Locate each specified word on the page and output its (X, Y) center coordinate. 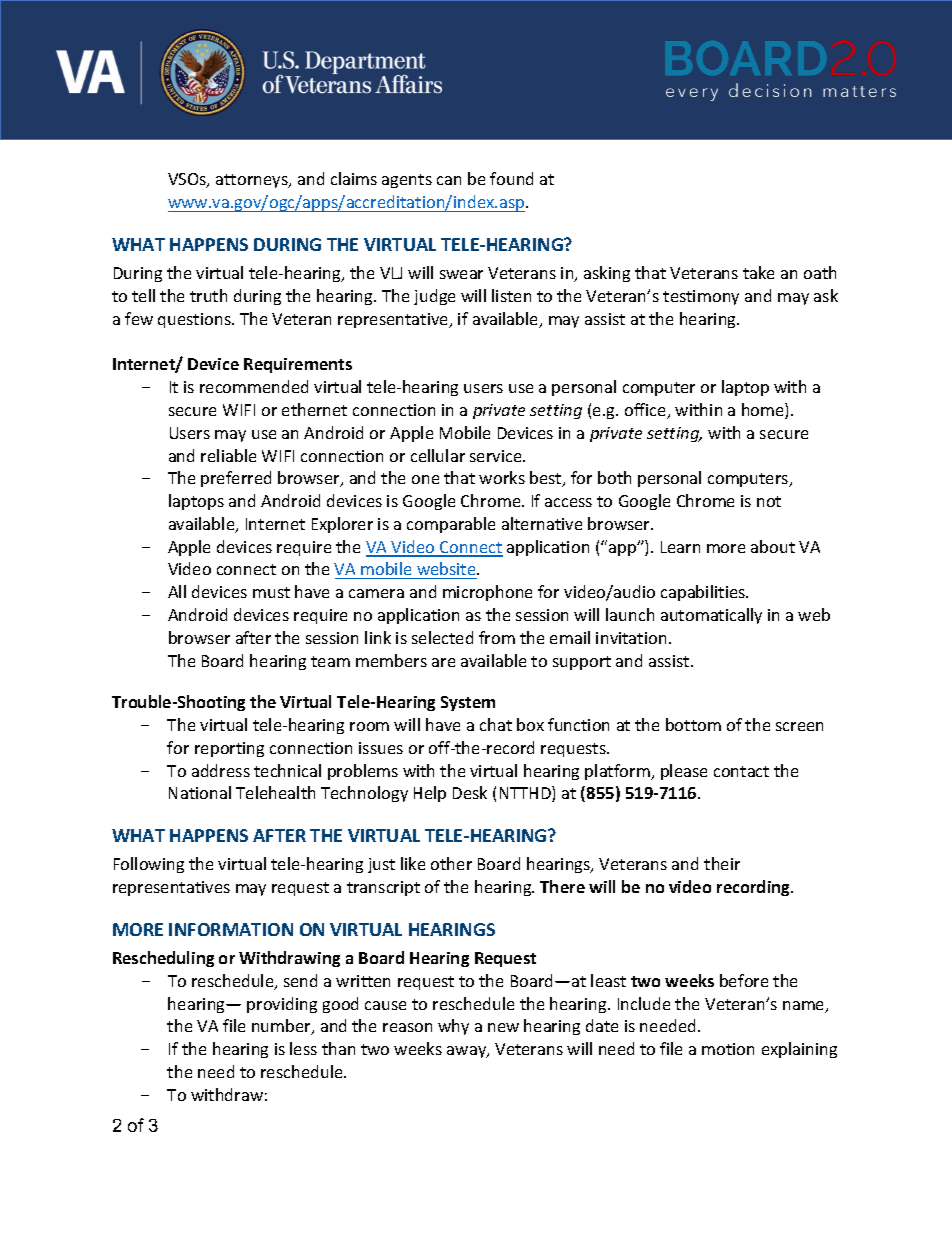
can (449, 180)
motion (728, 1049)
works (502, 477)
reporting (229, 749)
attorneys (253, 181)
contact (741, 771)
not (769, 501)
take (758, 272)
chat (496, 724)
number (282, 1027)
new (503, 1027)
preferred (236, 479)
